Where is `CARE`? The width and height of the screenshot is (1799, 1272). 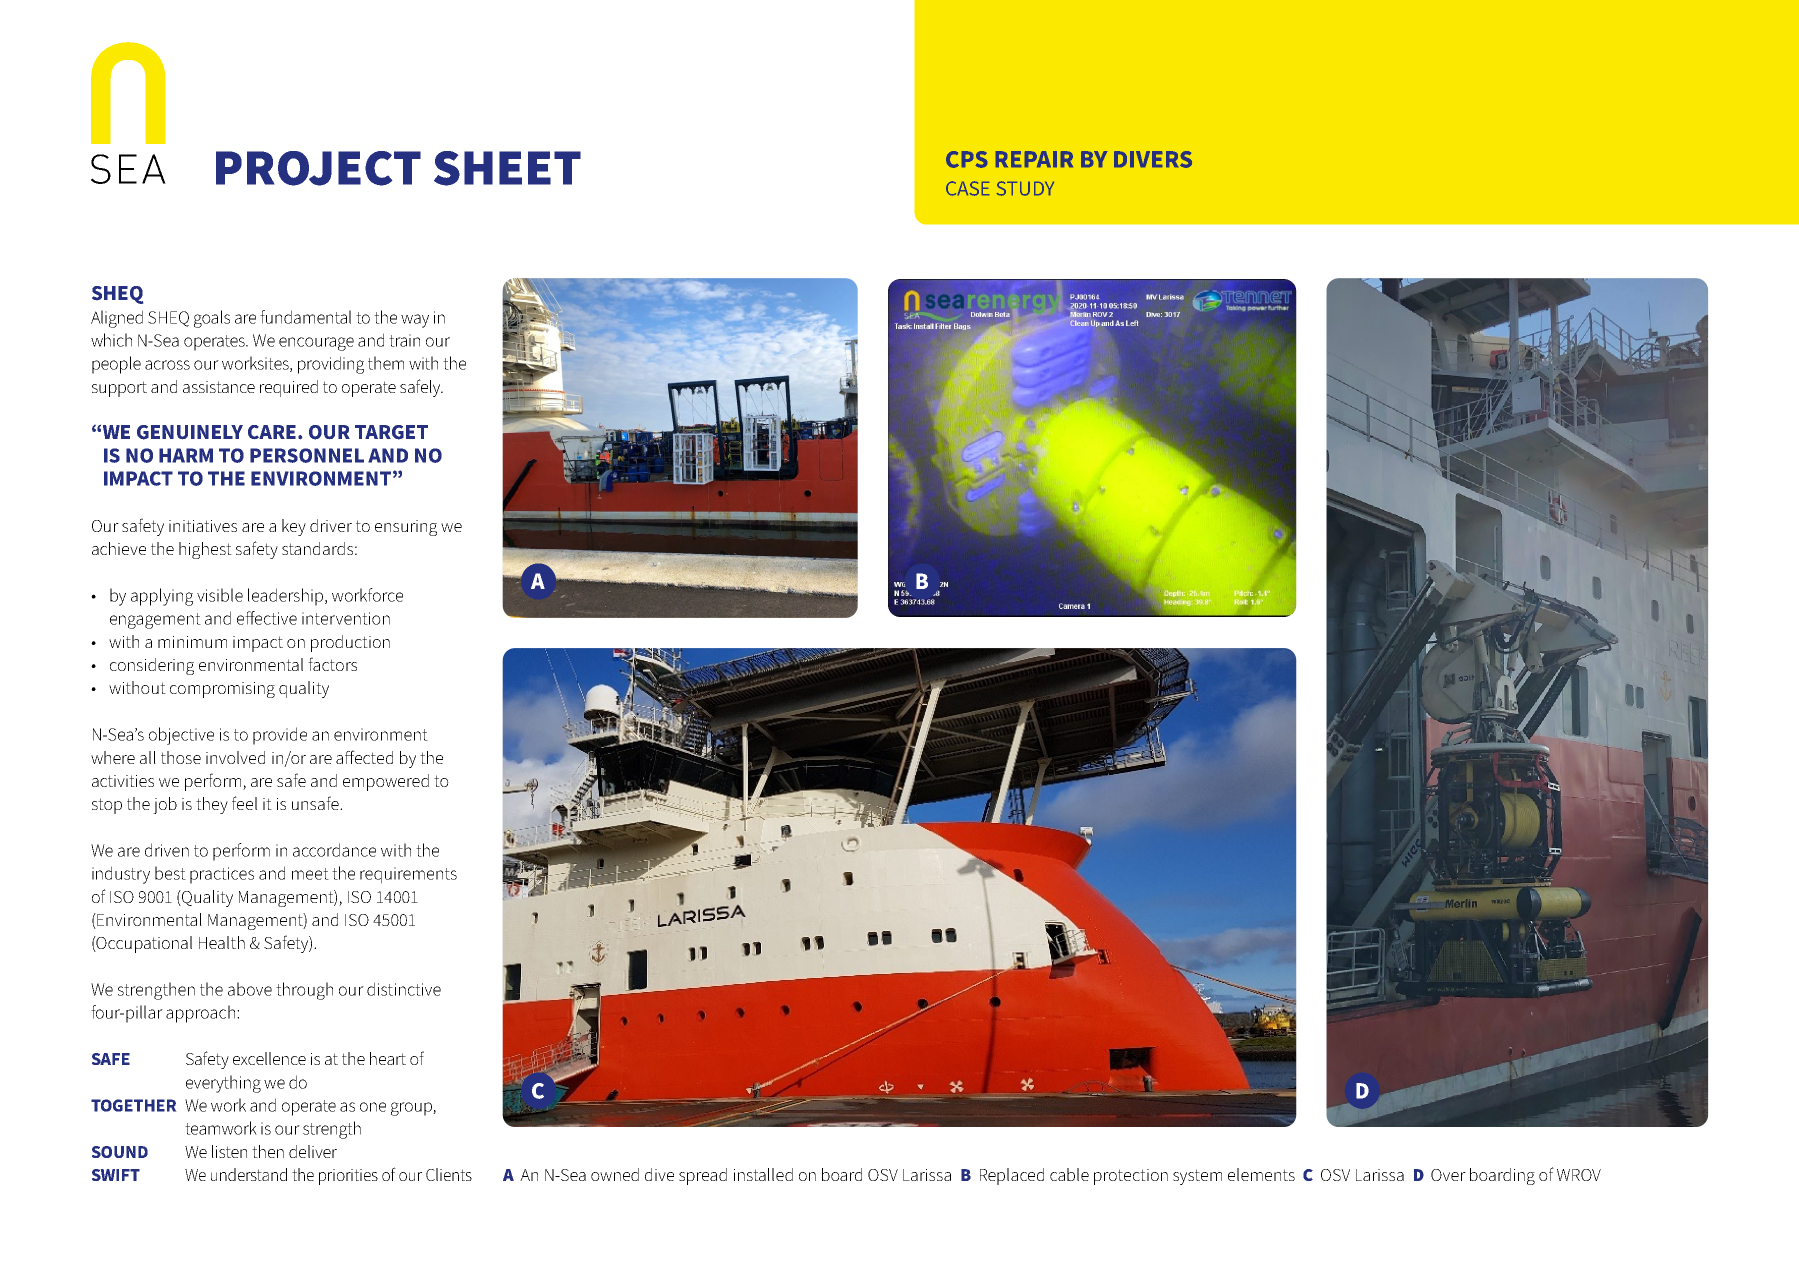 CARE is located at coordinates (273, 432).
